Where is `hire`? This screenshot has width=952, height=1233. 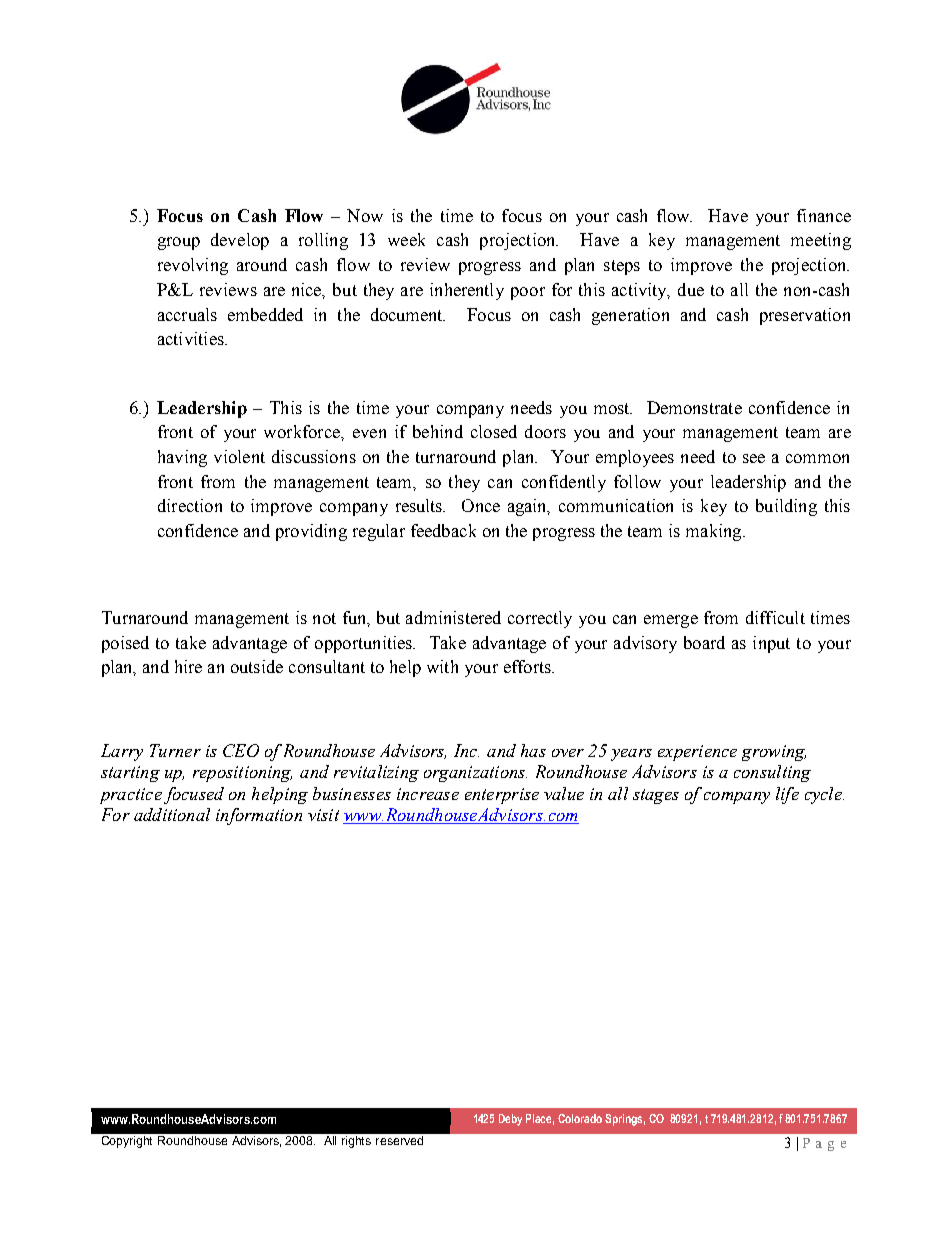 hire is located at coordinates (188, 666).
